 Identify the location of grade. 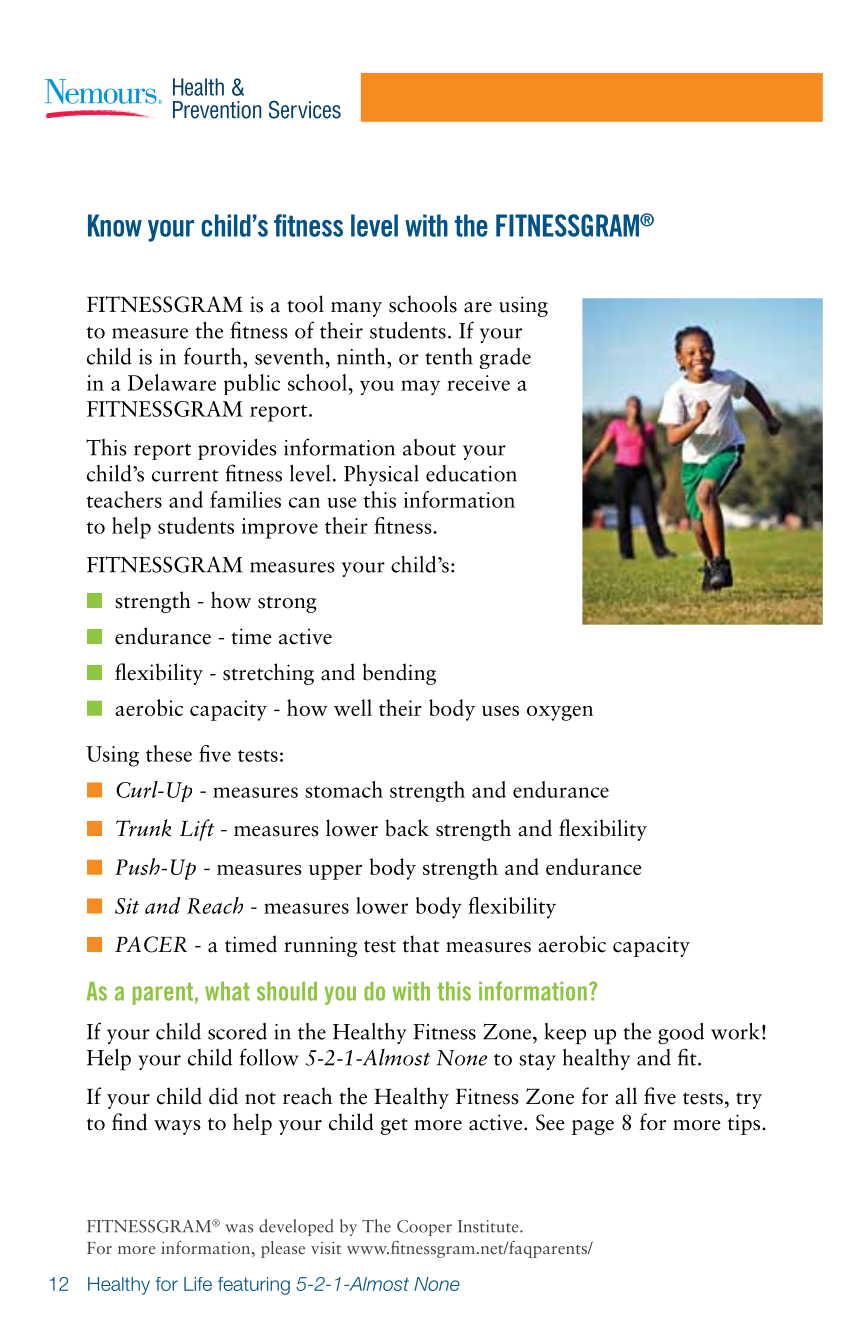
(505, 358).
